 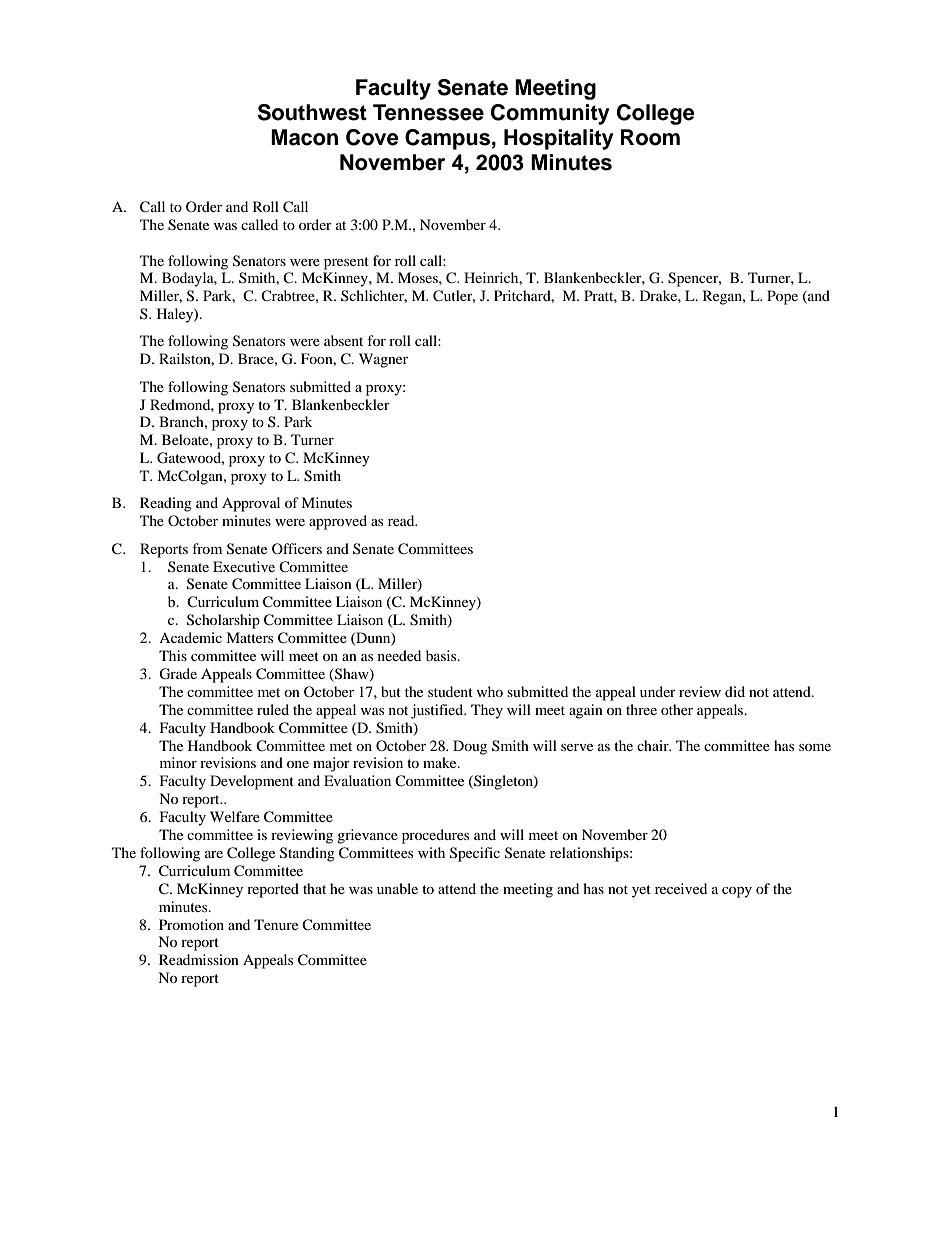 What do you see at coordinates (475, 854) in the screenshot?
I see `Specific` at bounding box center [475, 854].
